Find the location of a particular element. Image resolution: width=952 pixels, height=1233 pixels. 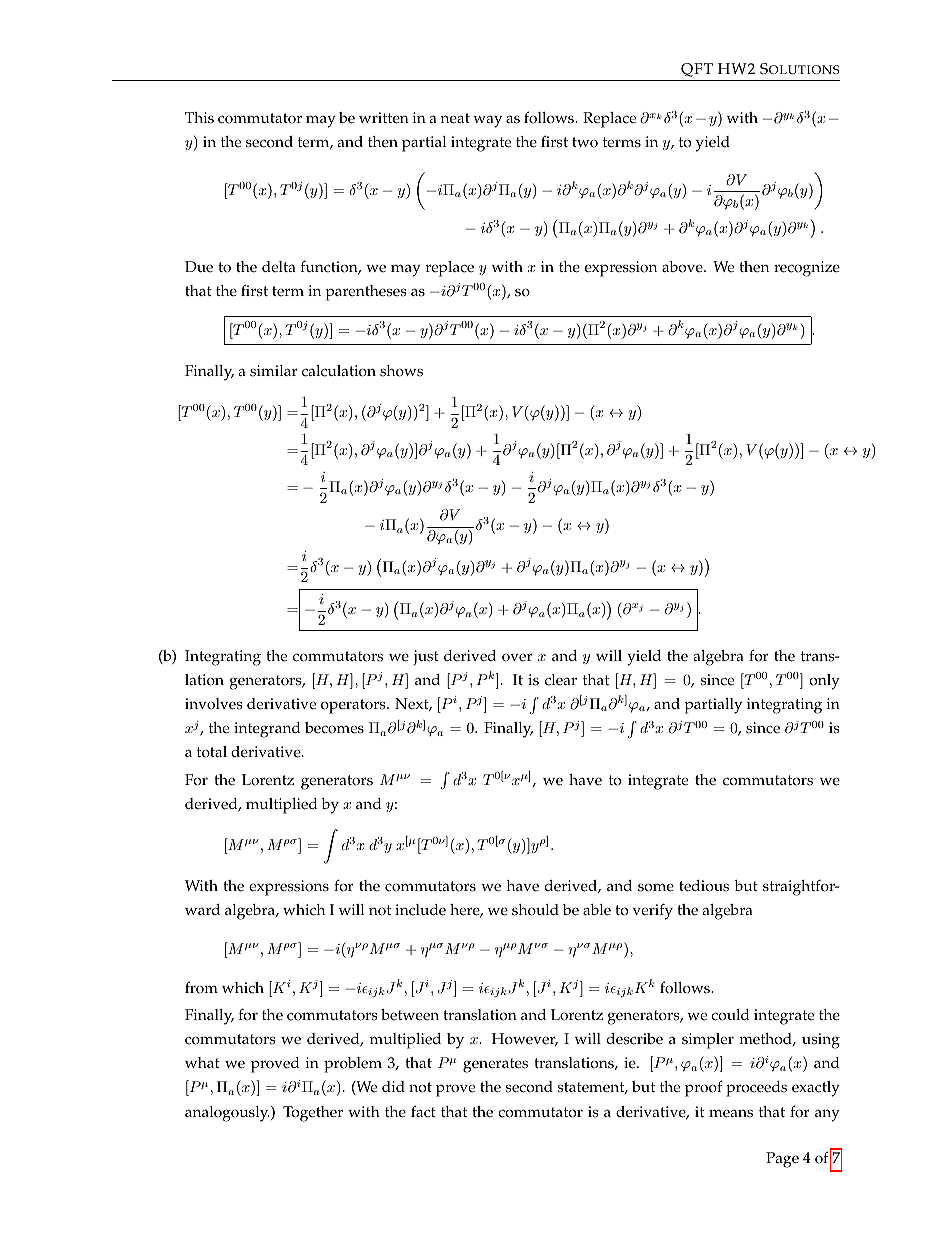

Together is located at coordinates (313, 1114).
